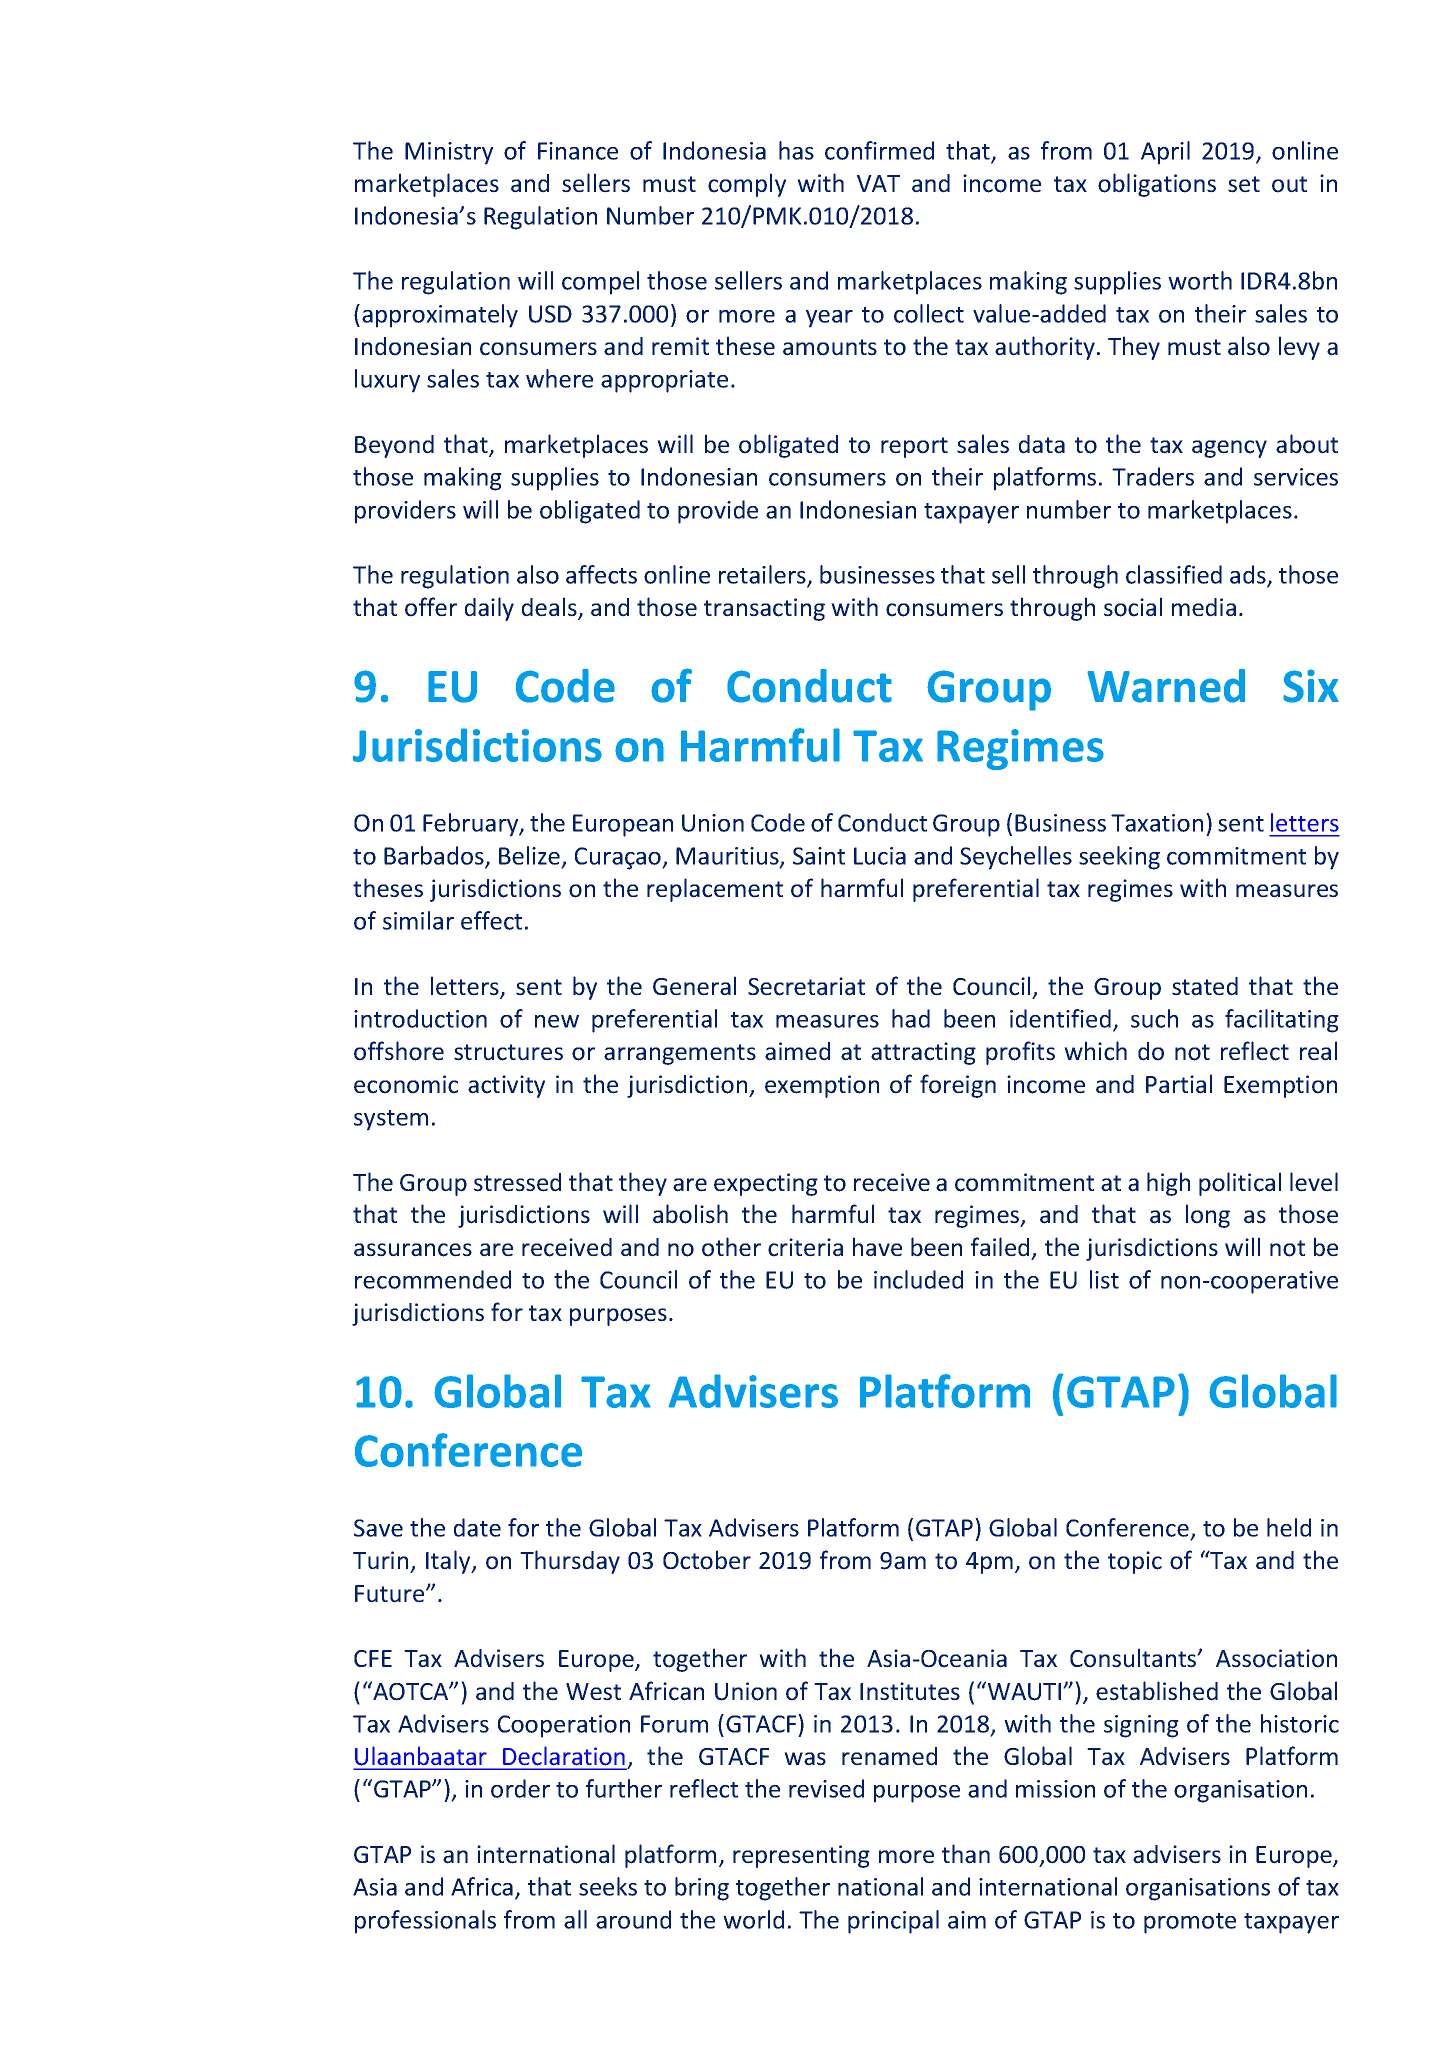 Image resolution: width=1446 pixels, height=2047 pixels. Describe the element at coordinates (508, 1052) in the page. I see `structures` at that location.
